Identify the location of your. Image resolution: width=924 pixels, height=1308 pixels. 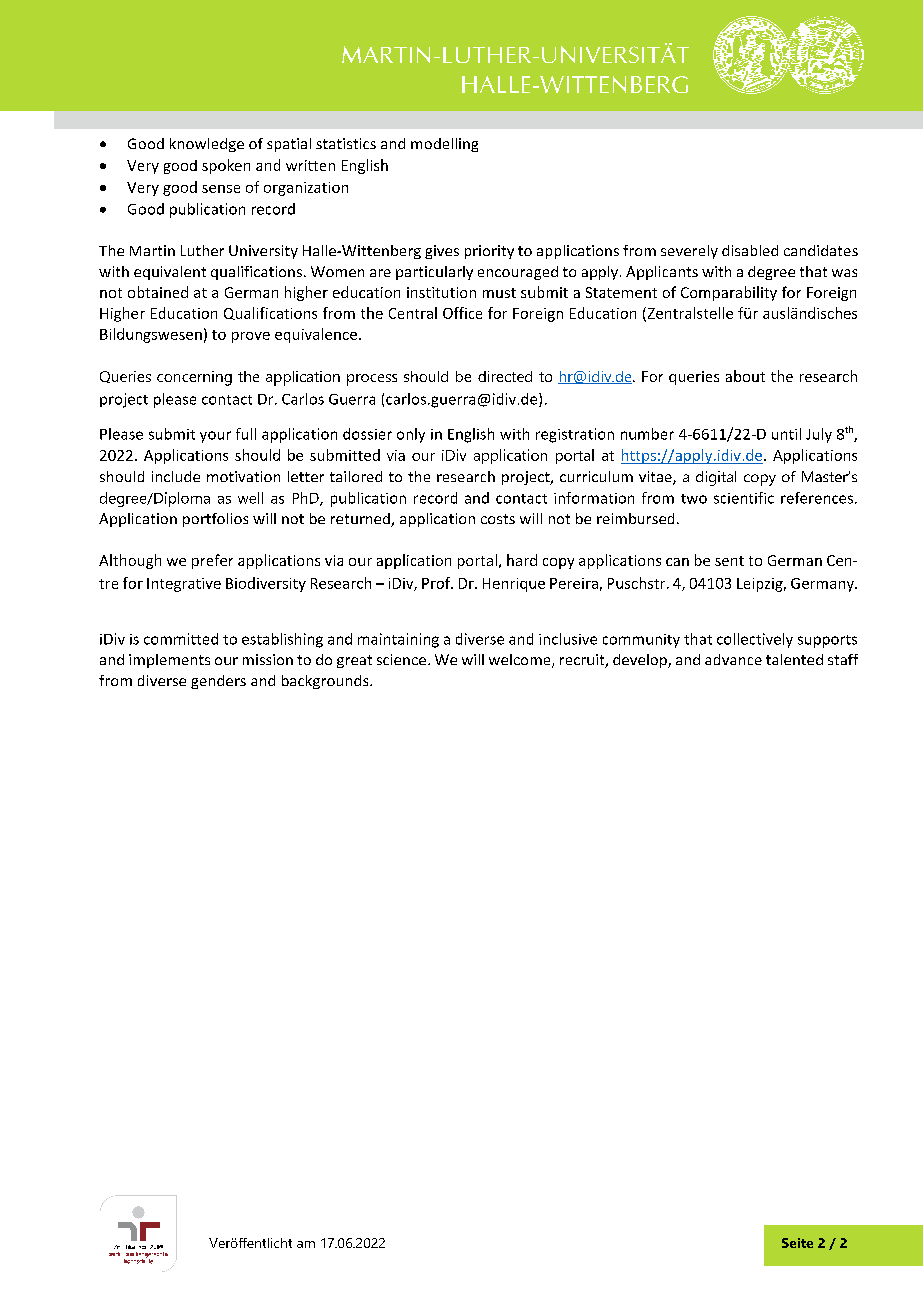
(215, 437).
